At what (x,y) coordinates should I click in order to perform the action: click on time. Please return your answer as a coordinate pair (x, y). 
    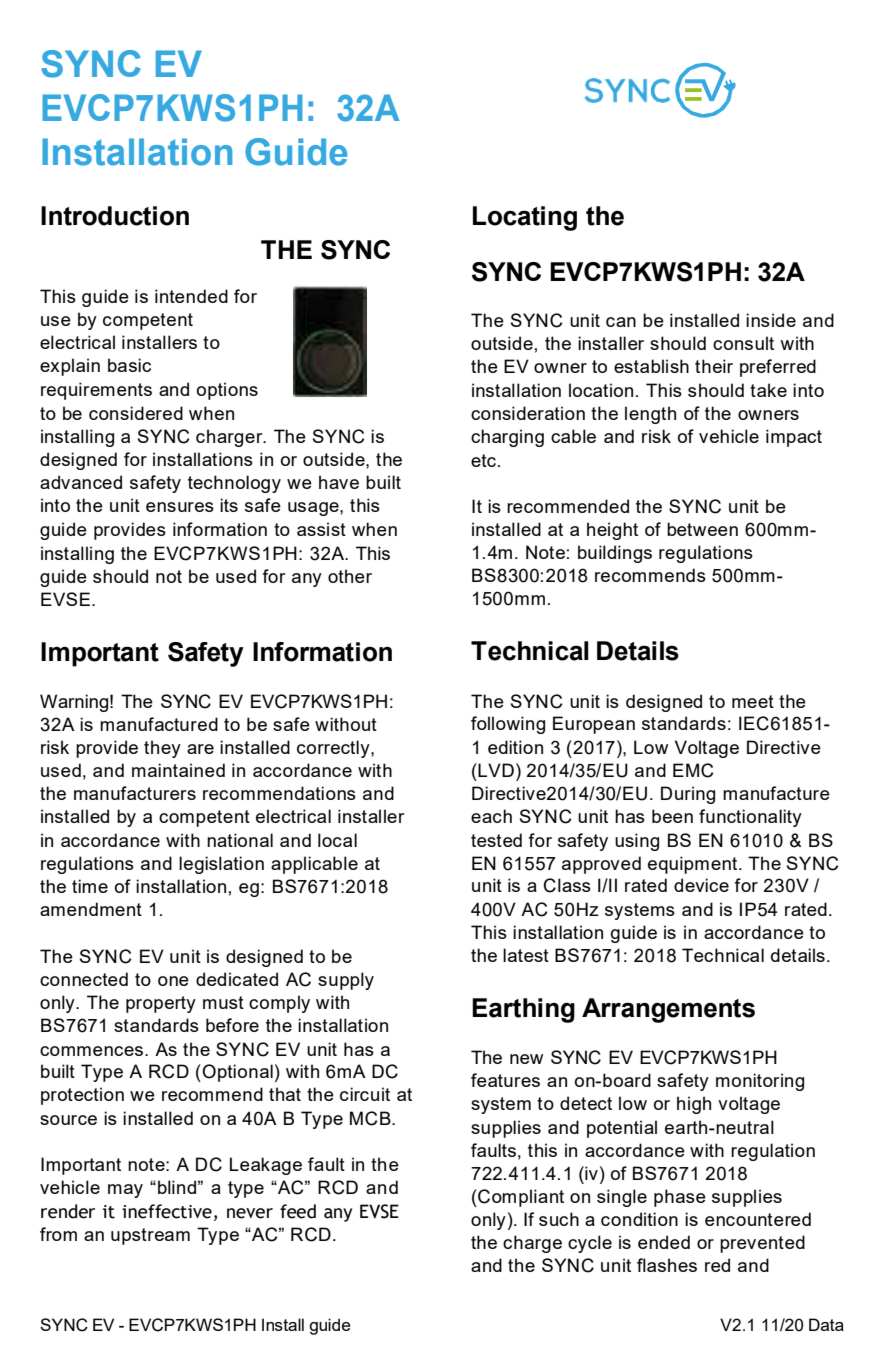
    Looking at the image, I should click on (90, 886).
